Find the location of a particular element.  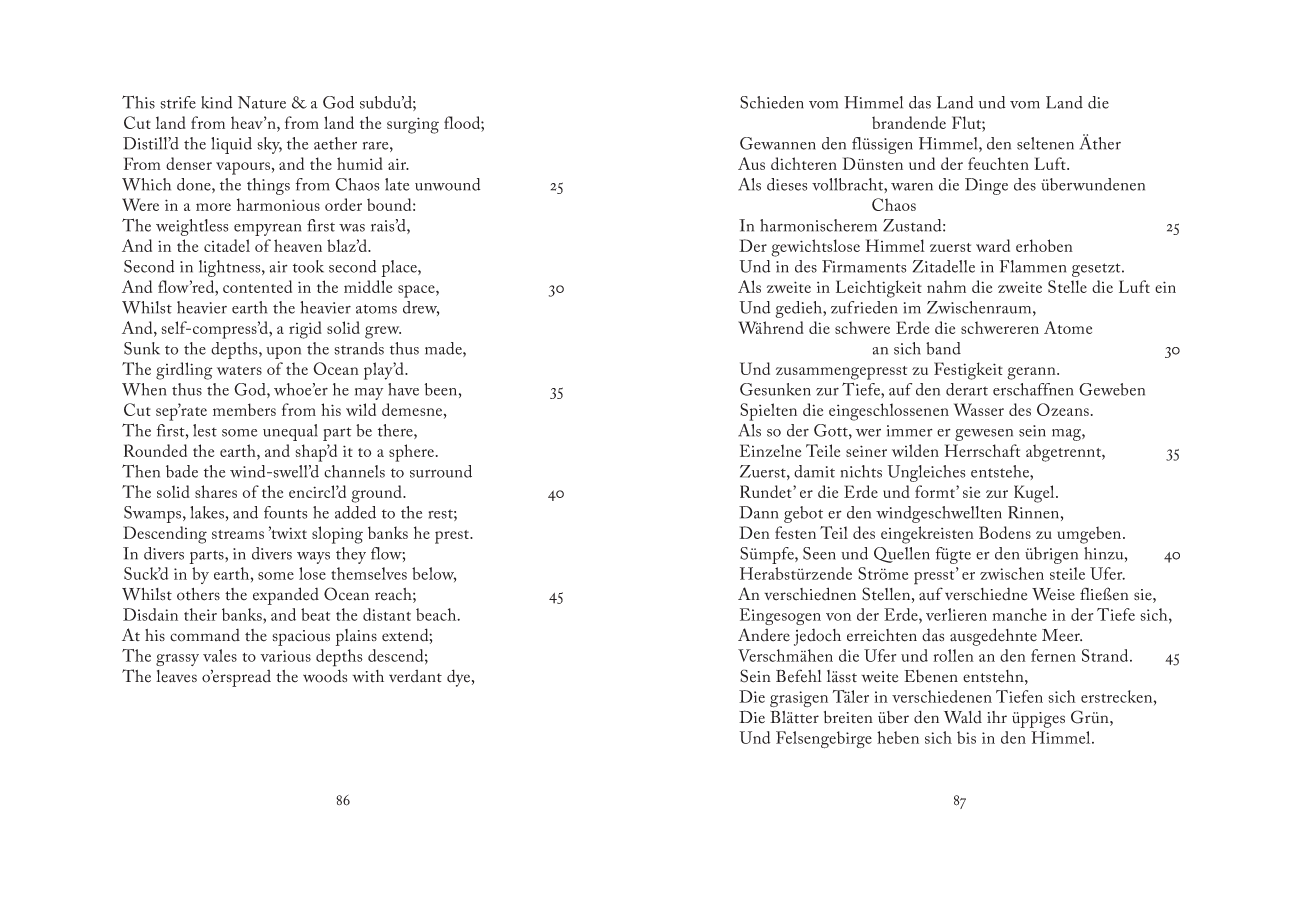

leaves is located at coordinates (176, 676).
